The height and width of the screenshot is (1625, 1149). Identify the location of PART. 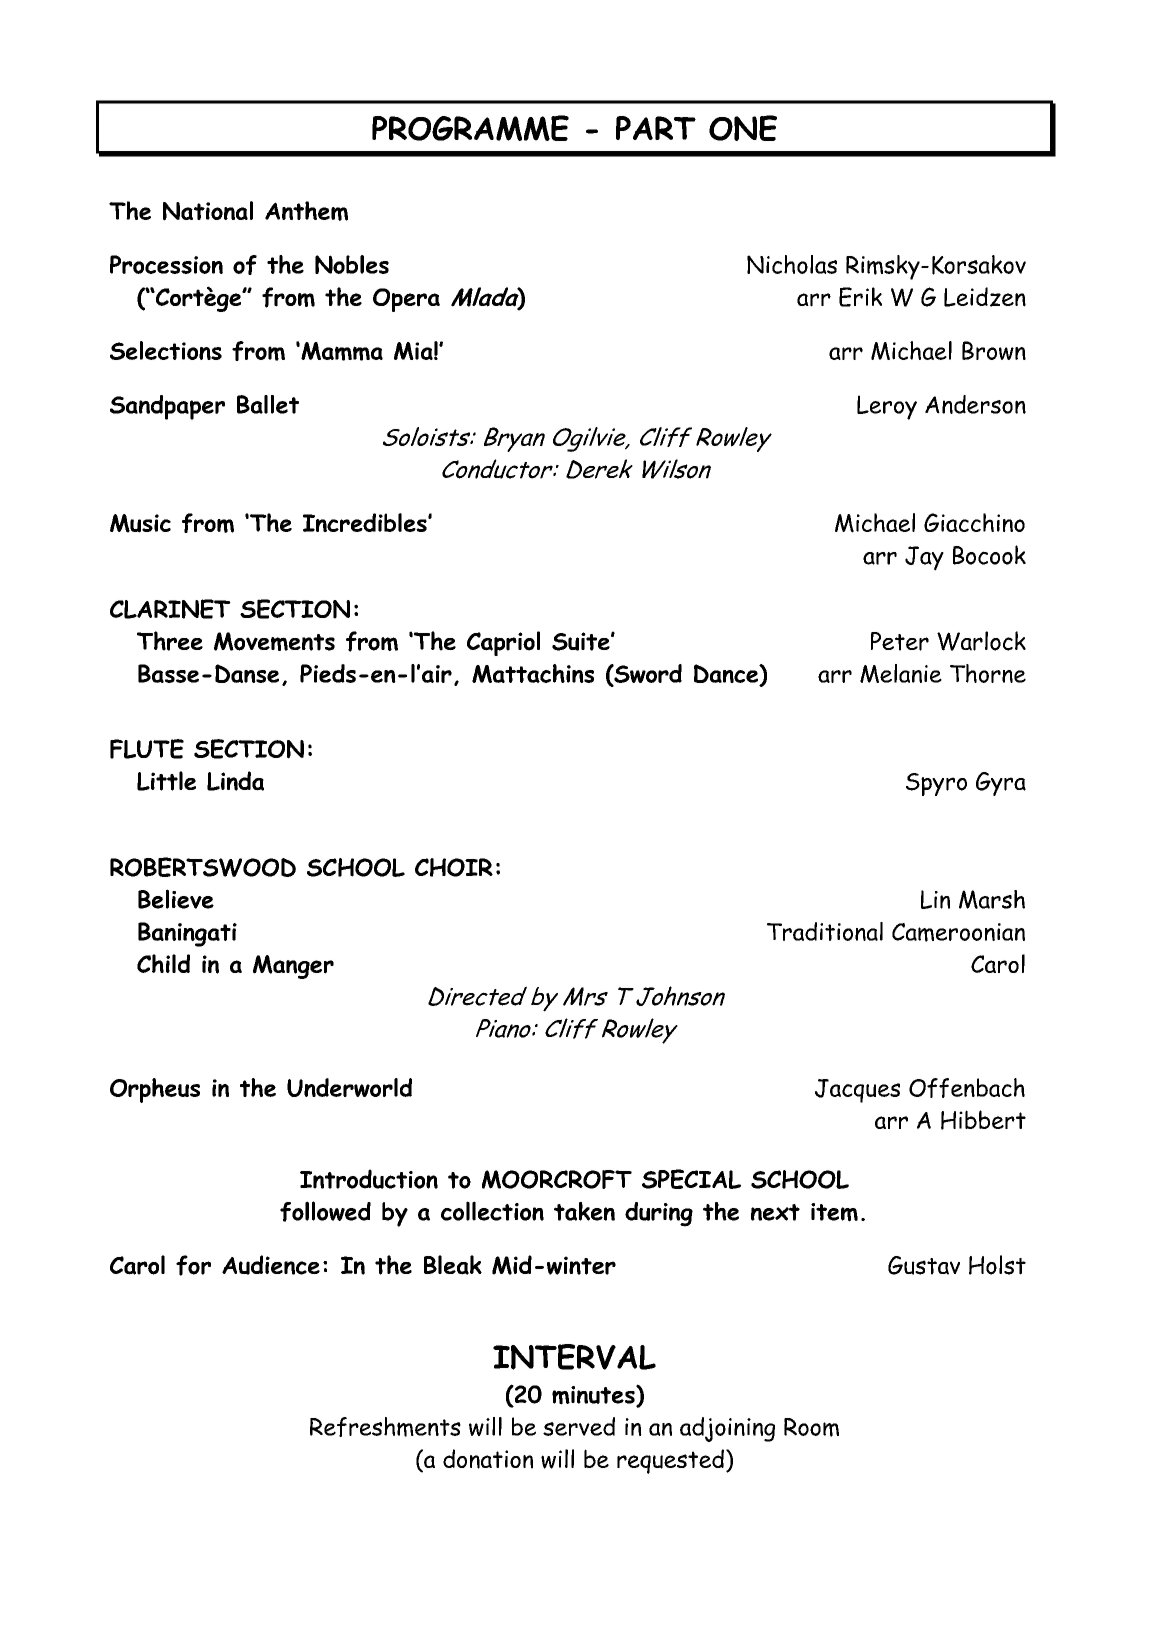
(656, 128).
